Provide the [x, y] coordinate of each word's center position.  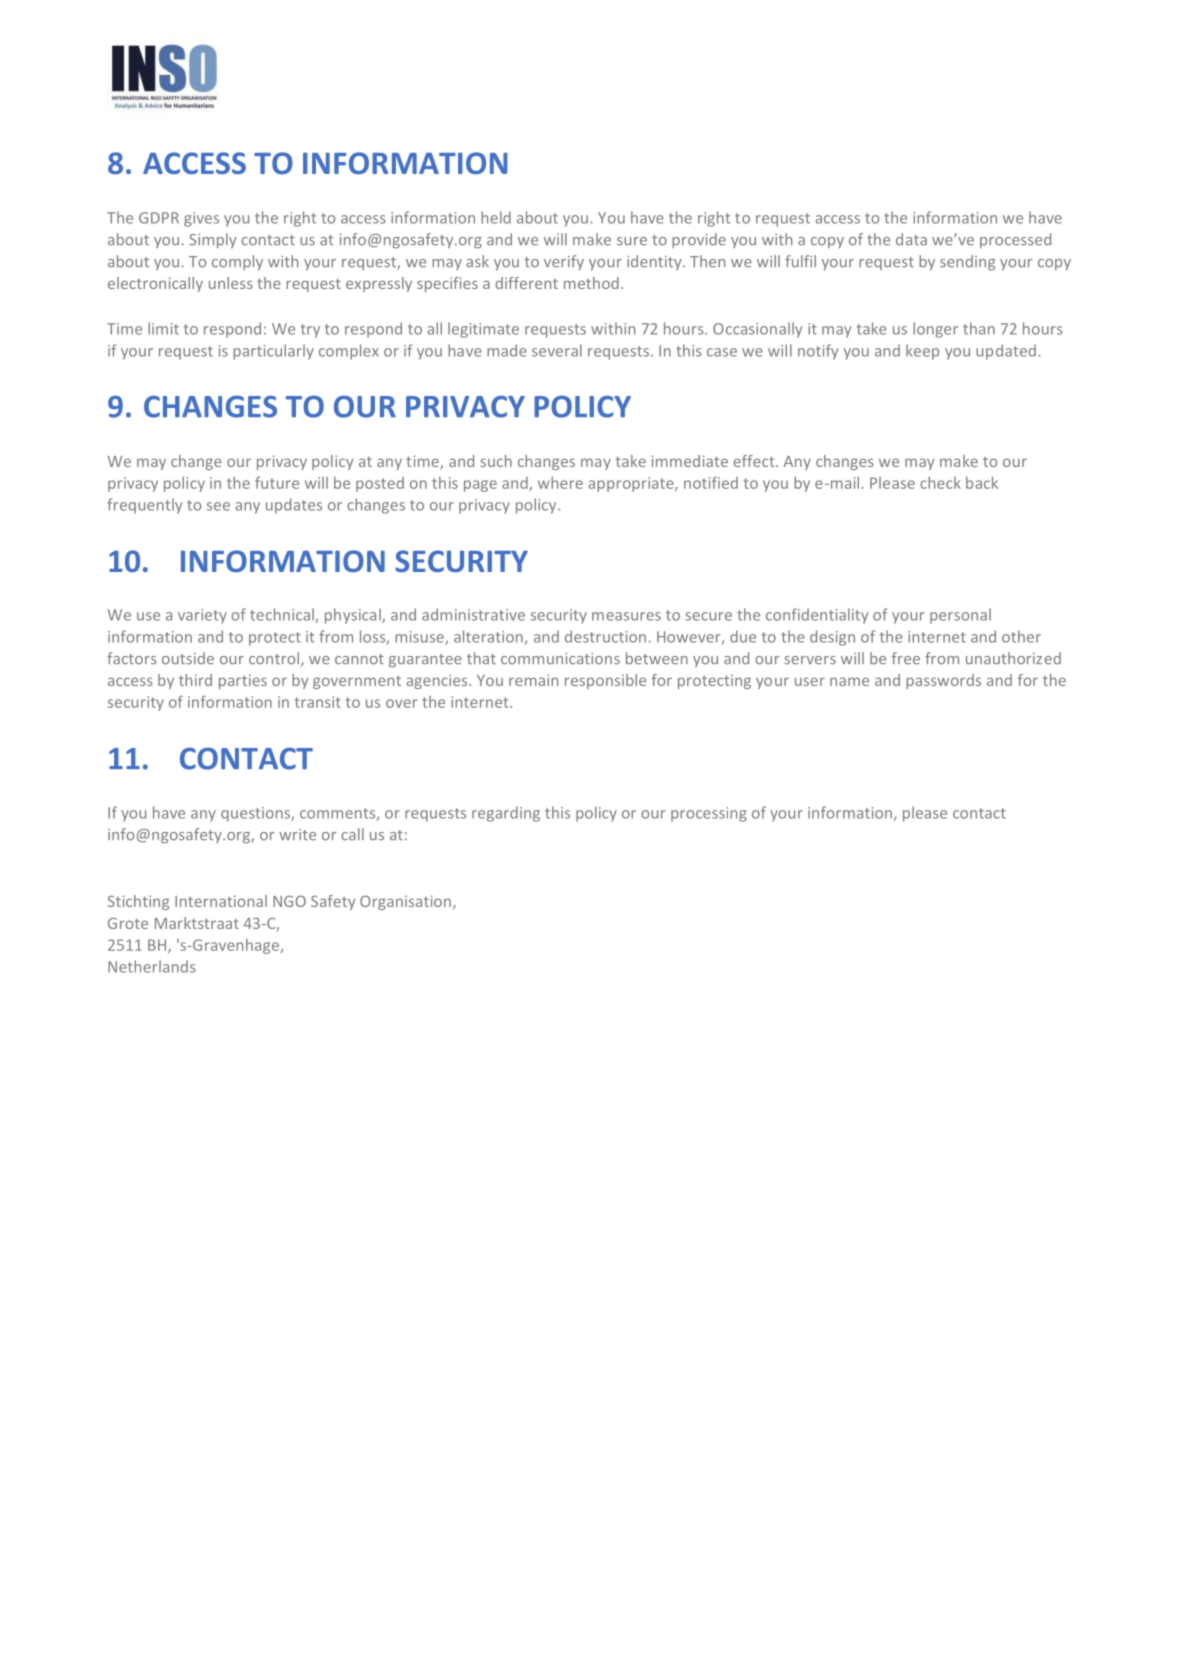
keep [922, 352]
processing [709, 814]
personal [960, 616]
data [911, 239]
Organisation [405, 902]
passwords [943, 681]
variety [202, 616]
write [297, 835]
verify [564, 262]
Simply [213, 241]
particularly [273, 352]
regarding [506, 814]
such [496, 461]
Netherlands [152, 966]
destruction [605, 636]
